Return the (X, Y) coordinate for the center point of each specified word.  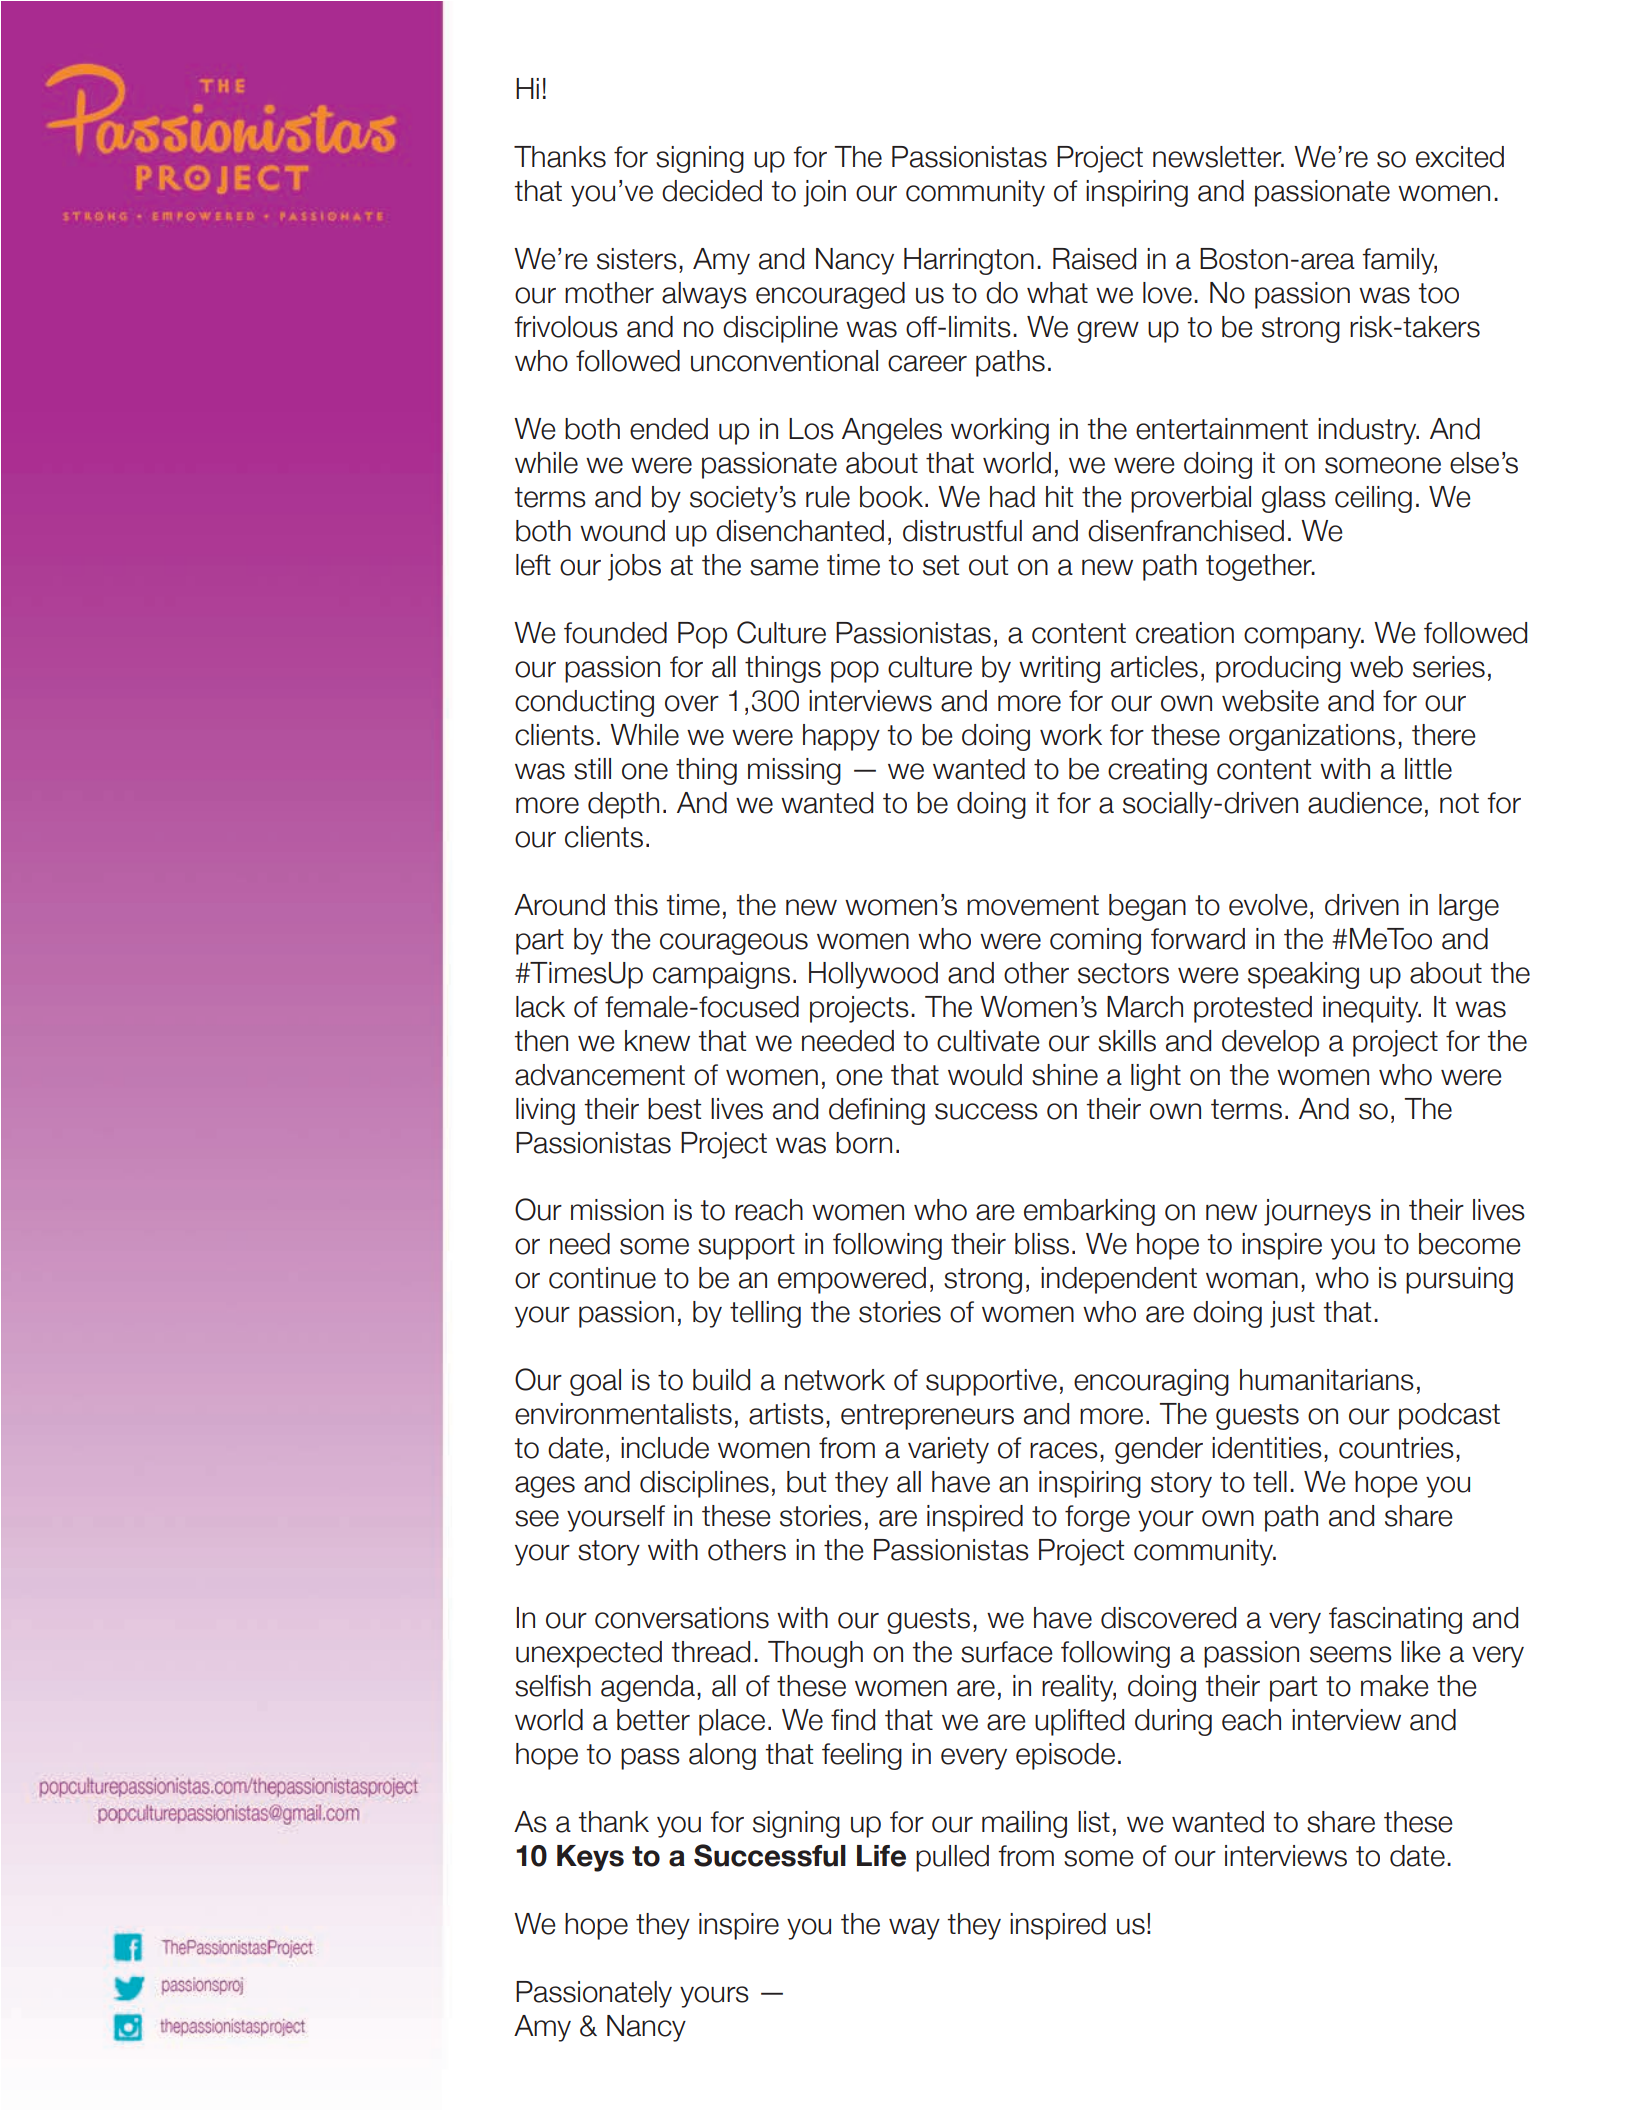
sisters (637, 259)
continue (602, 1278)
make (1395, 1686)
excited (1460, 157)
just (1292, 1314)
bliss (1042, 1244)
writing (1059, 669)
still (592, 769)
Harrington (969, 261)
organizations (1312, 737)
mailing (1024, 1824)
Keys (590, 1858)
